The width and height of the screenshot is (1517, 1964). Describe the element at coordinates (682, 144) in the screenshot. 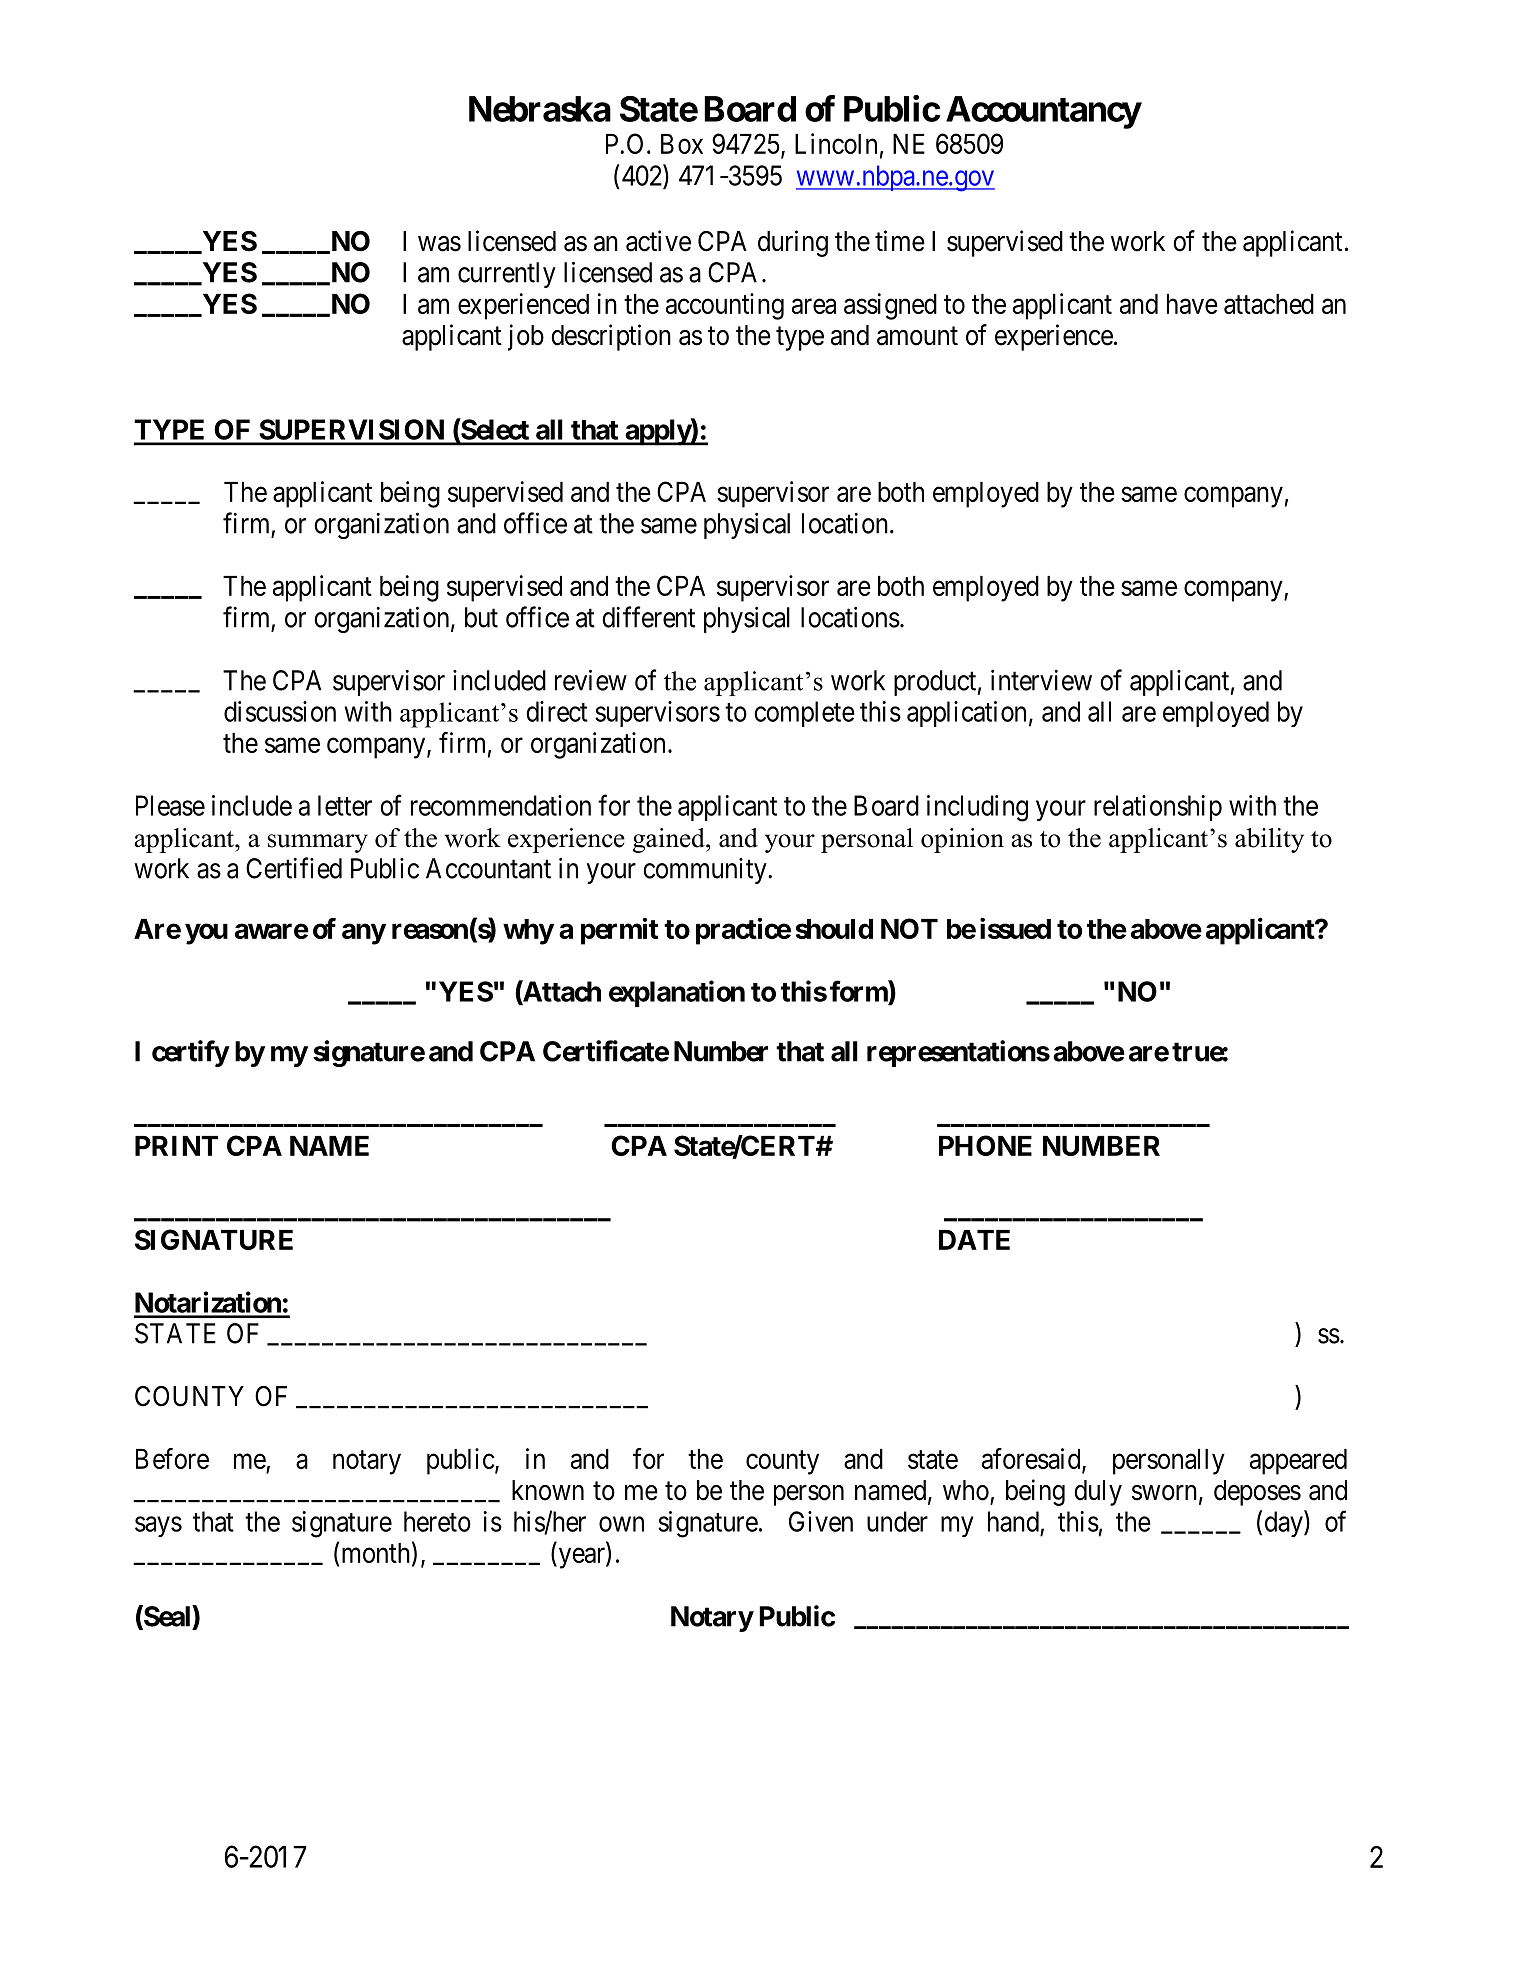

I see `Box` at that location.
